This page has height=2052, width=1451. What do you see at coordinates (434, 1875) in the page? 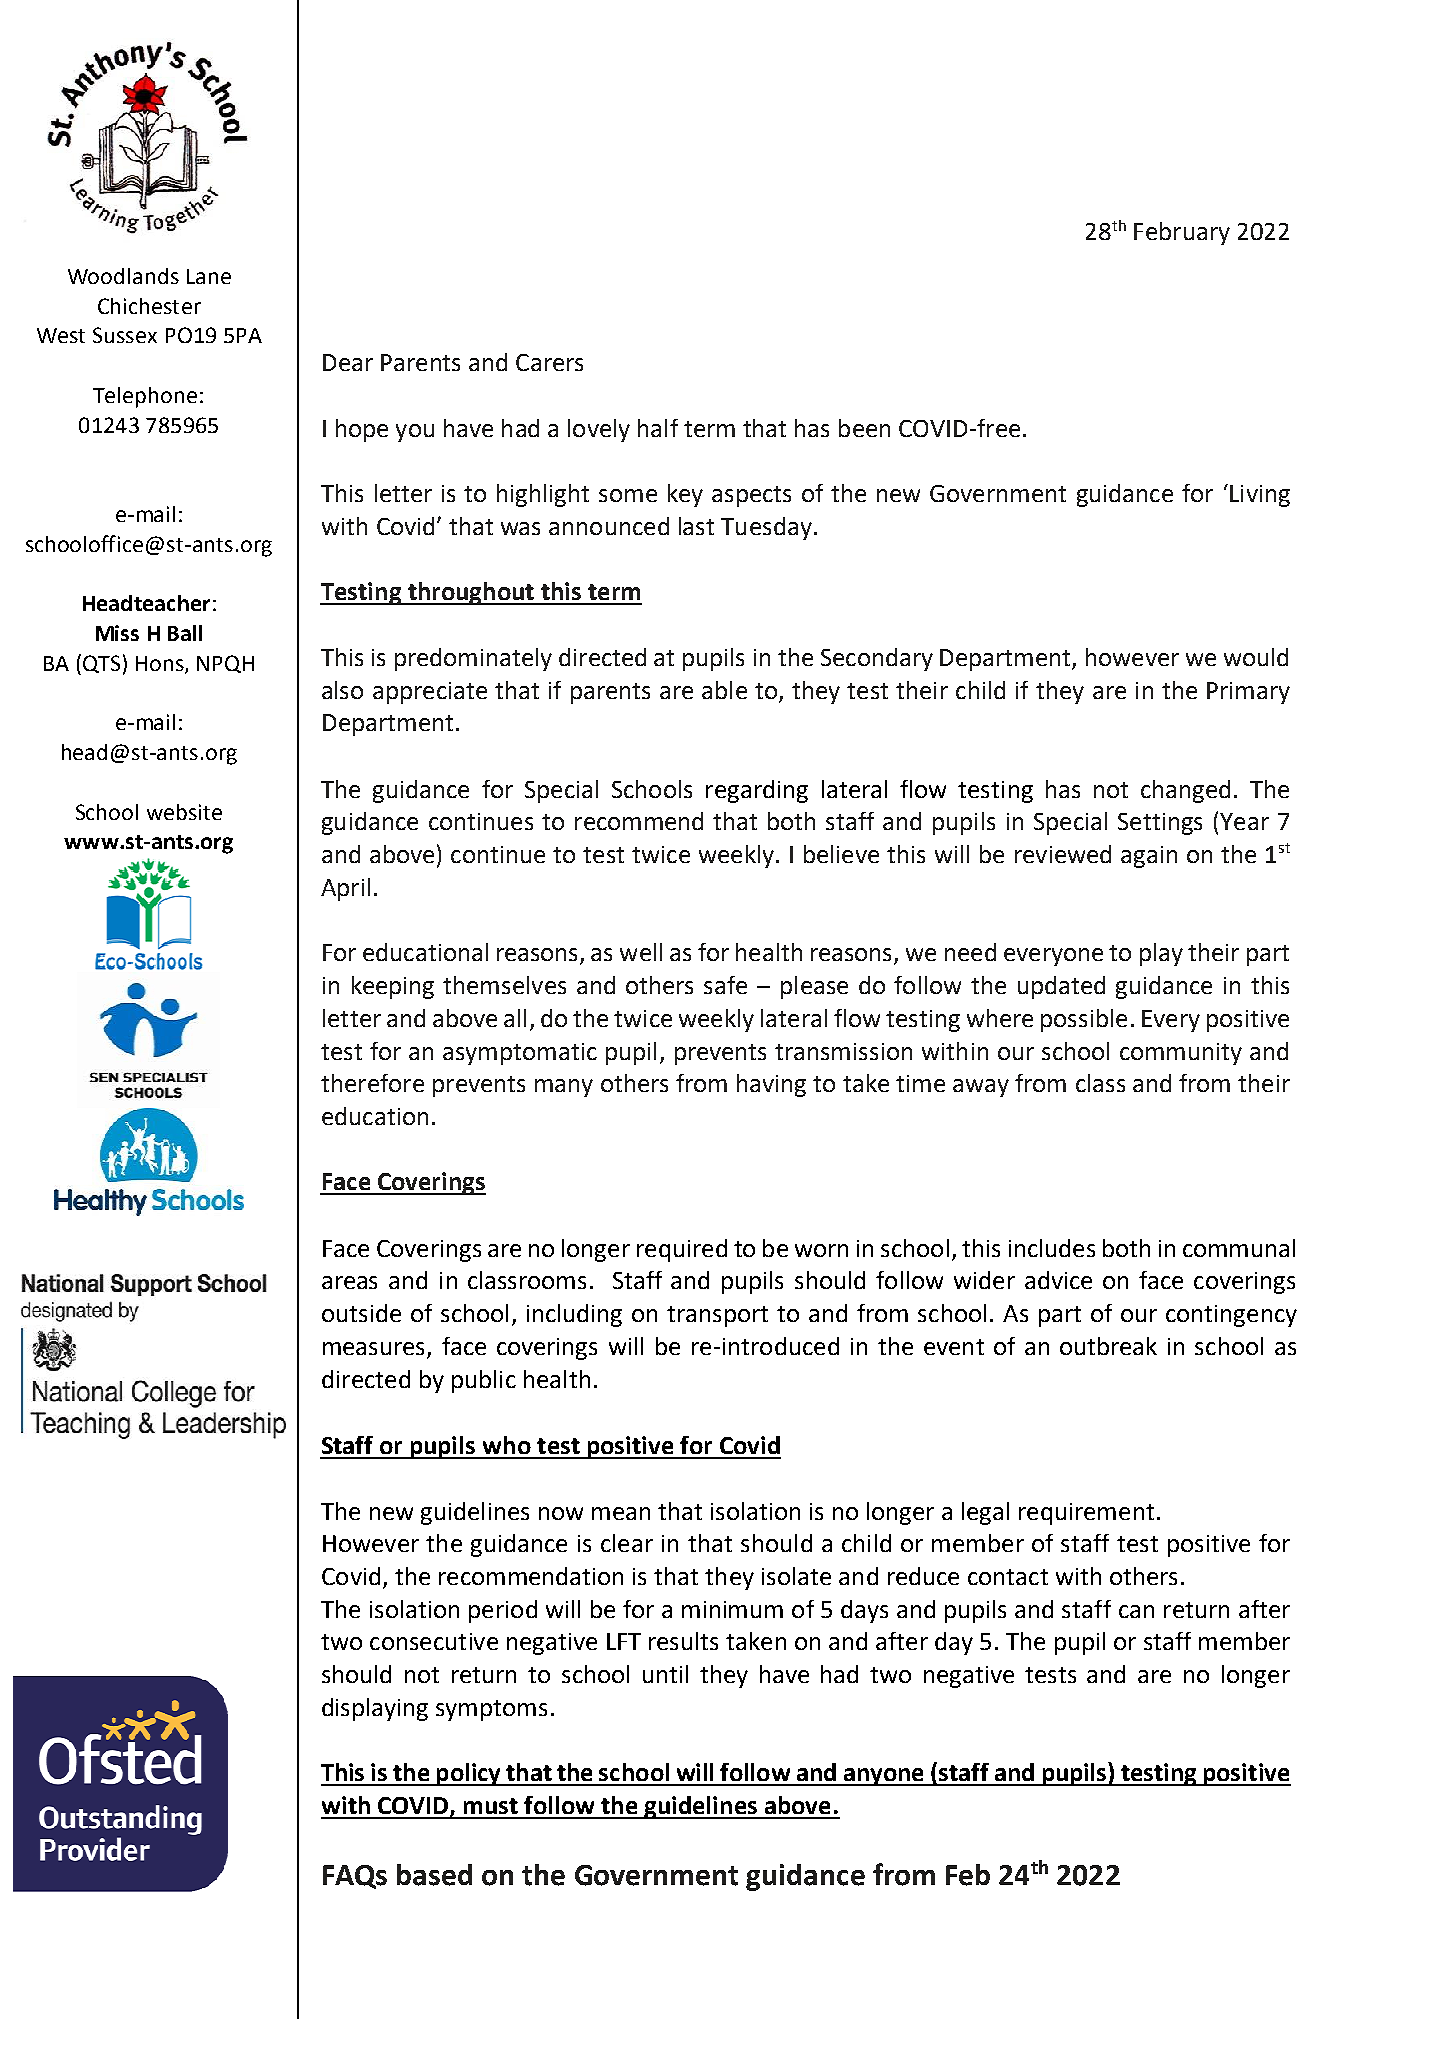
I see `based` at bounding box center [434, 1875].
